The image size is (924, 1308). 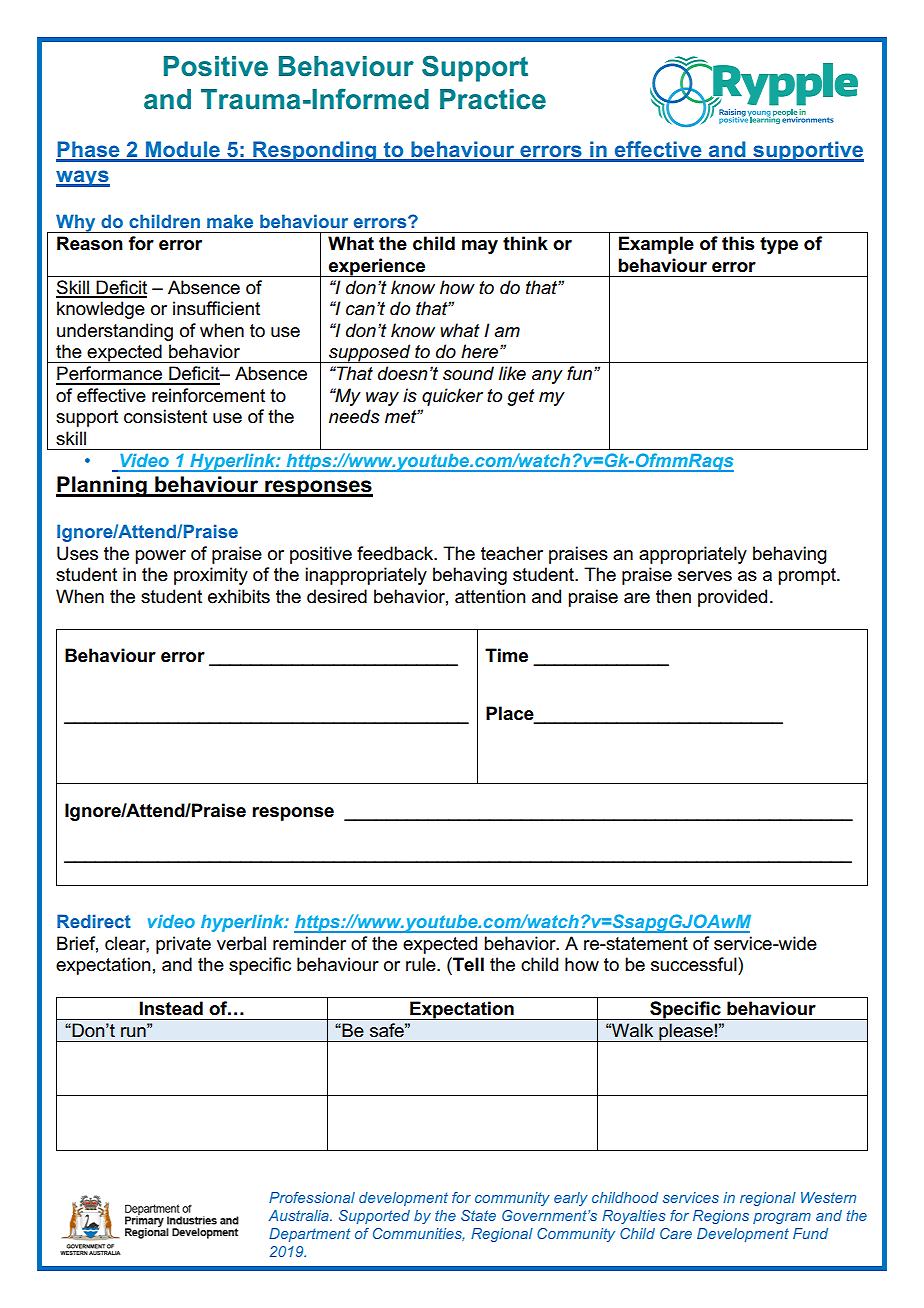 I want to click on provided, so click(x=732, y=598).
